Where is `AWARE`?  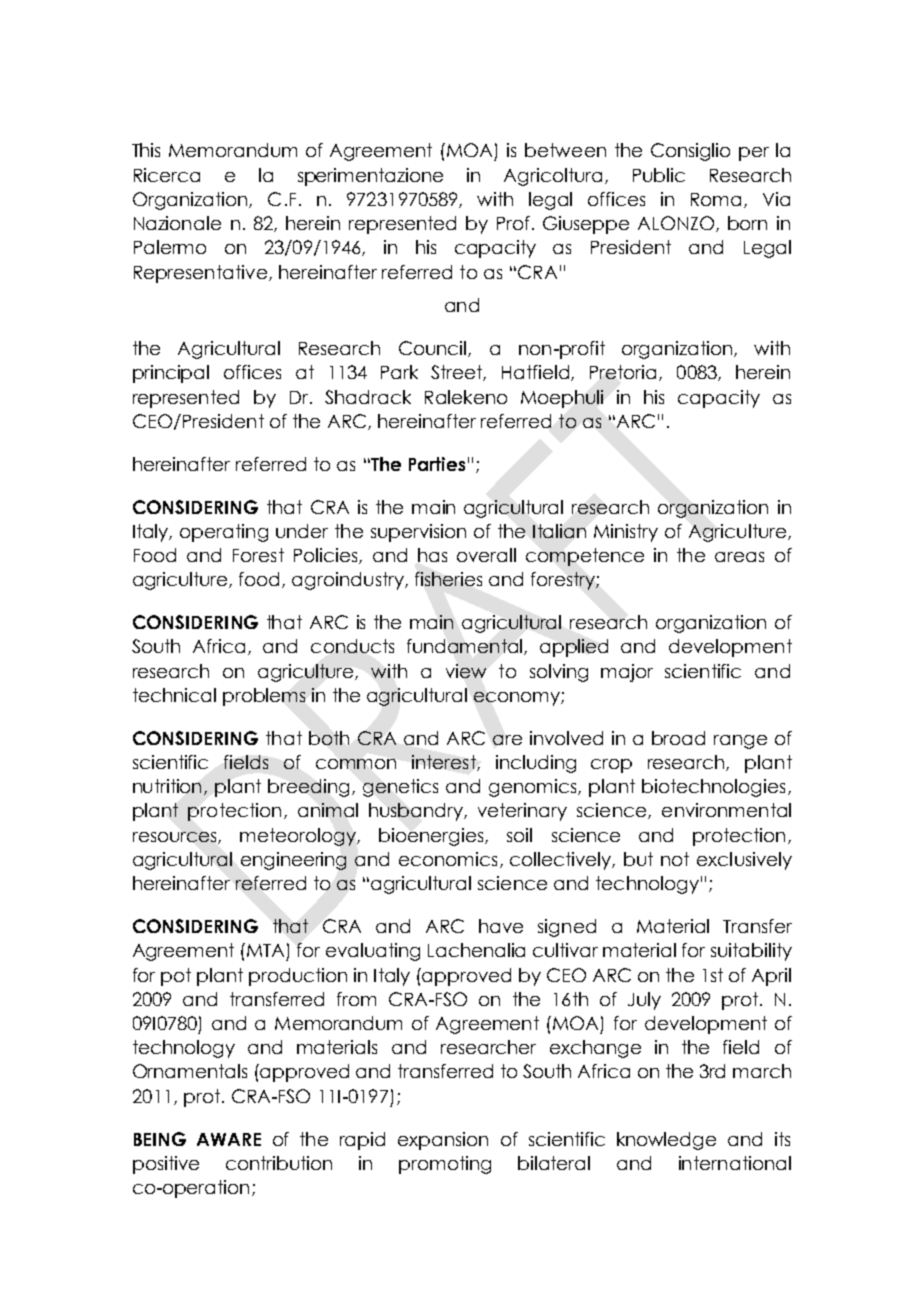 AWARE is located at coordinates (229, 1139).
